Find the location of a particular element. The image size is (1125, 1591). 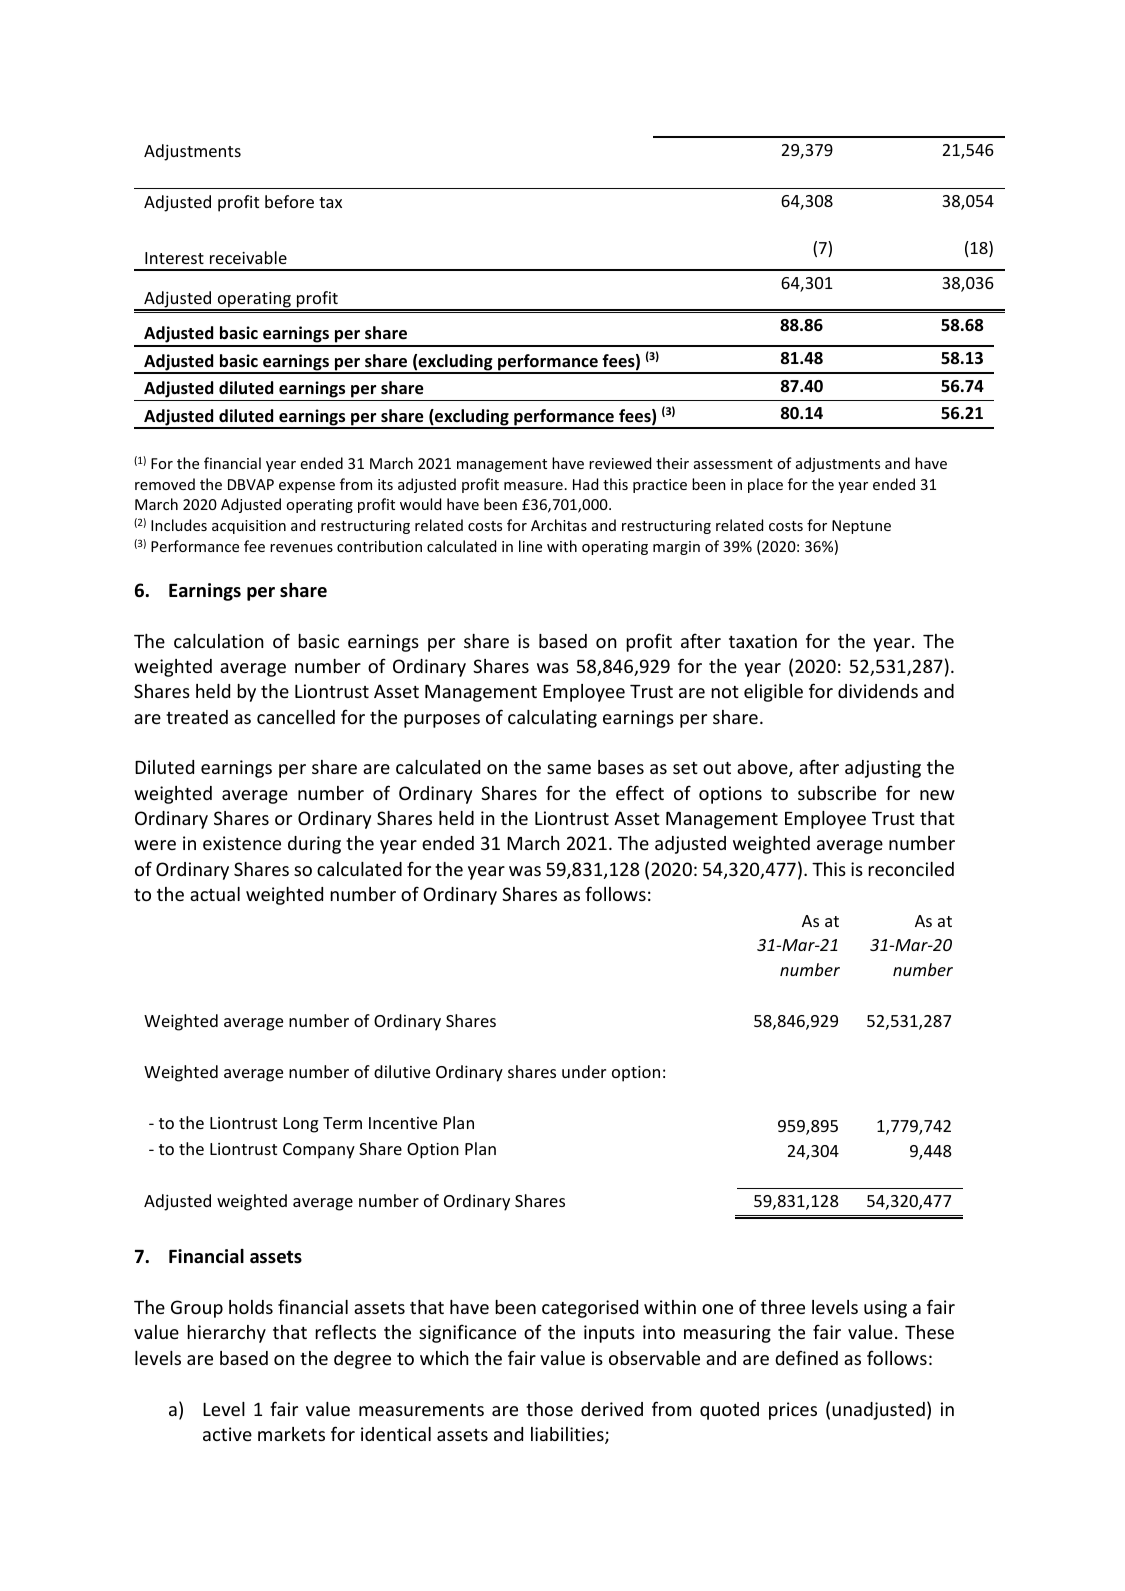

existence is located at coordinates (242, 843).
